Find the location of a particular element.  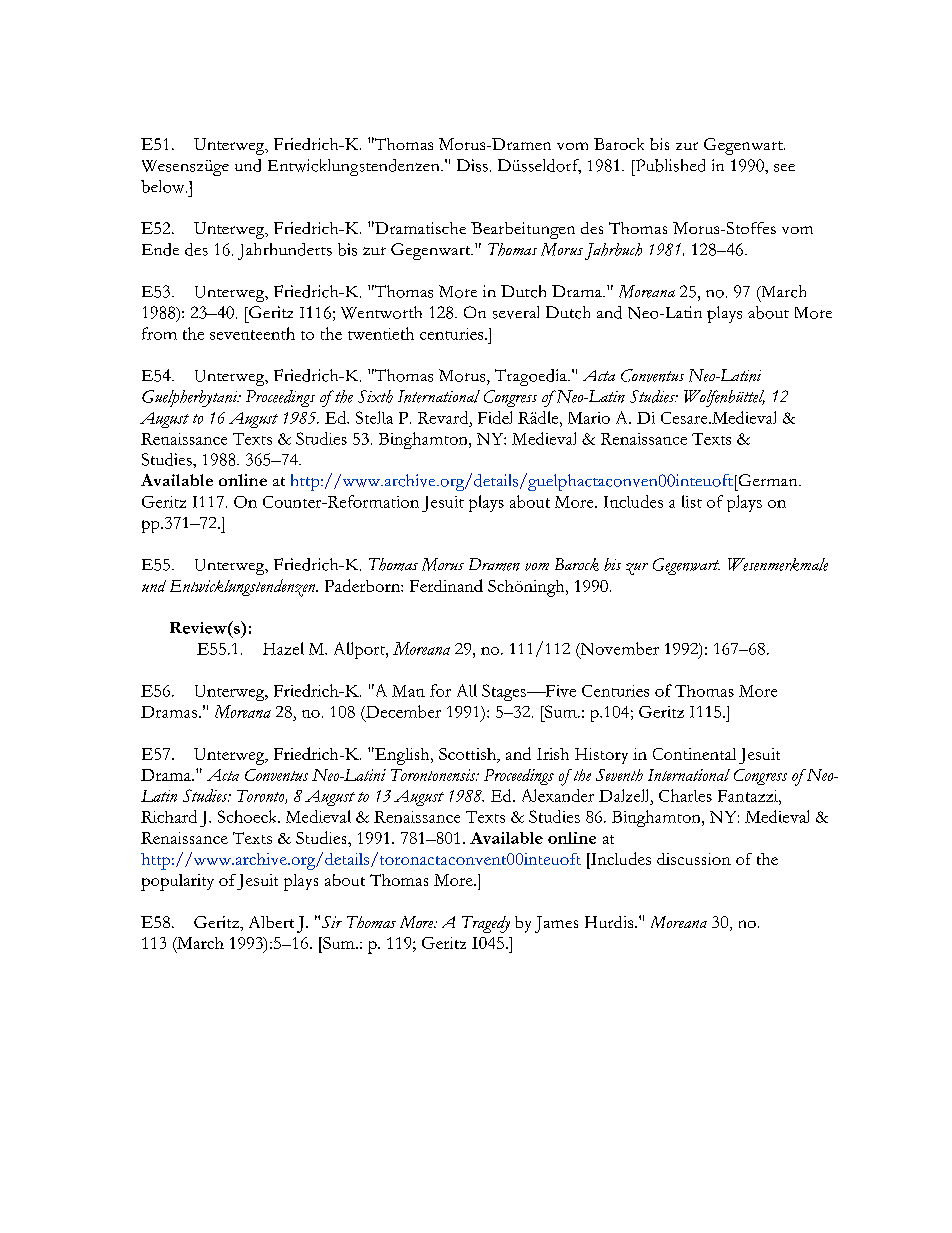

Mario is located at coordinates (589, 418).
